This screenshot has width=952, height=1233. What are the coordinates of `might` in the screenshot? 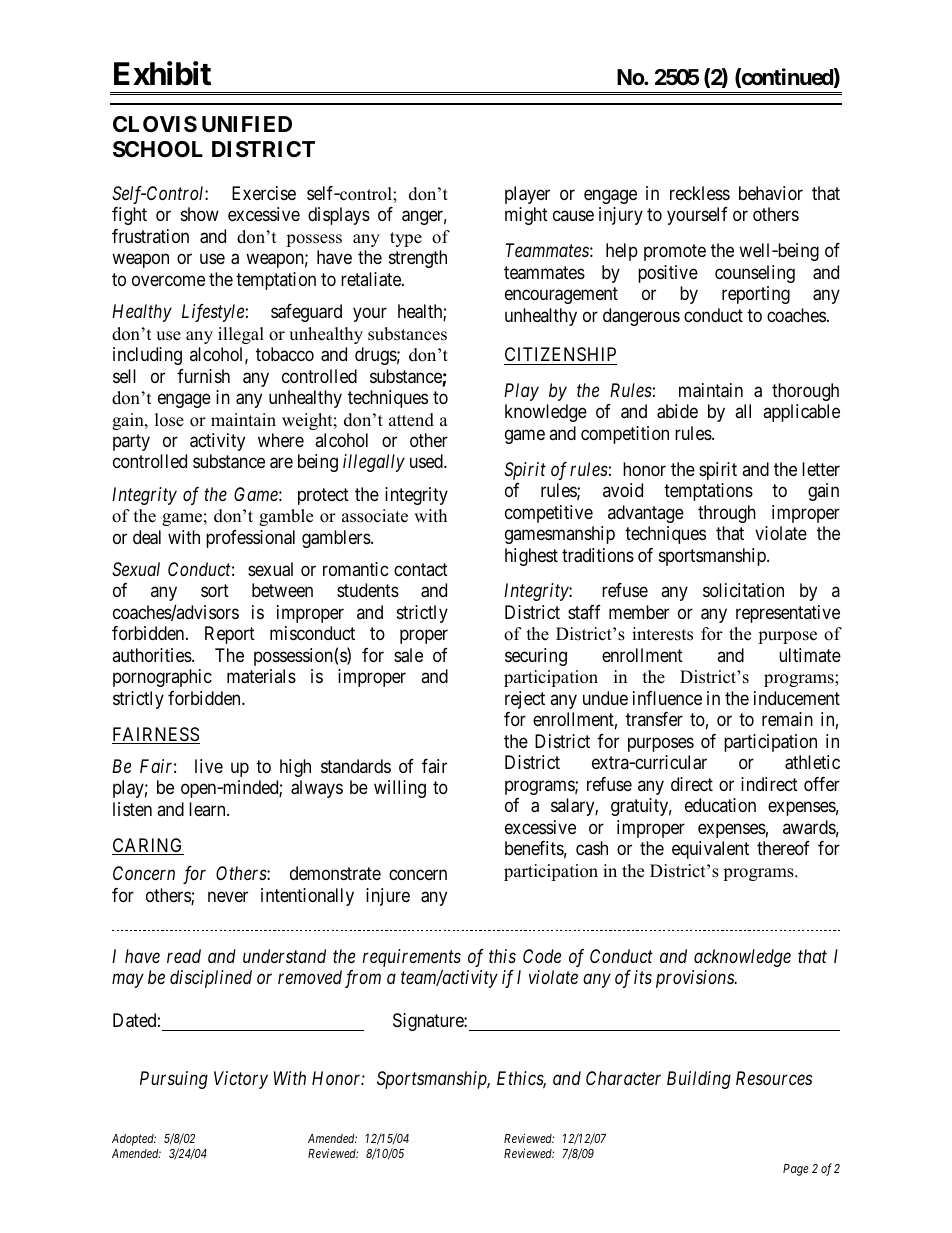 It's located at (526, 216).
